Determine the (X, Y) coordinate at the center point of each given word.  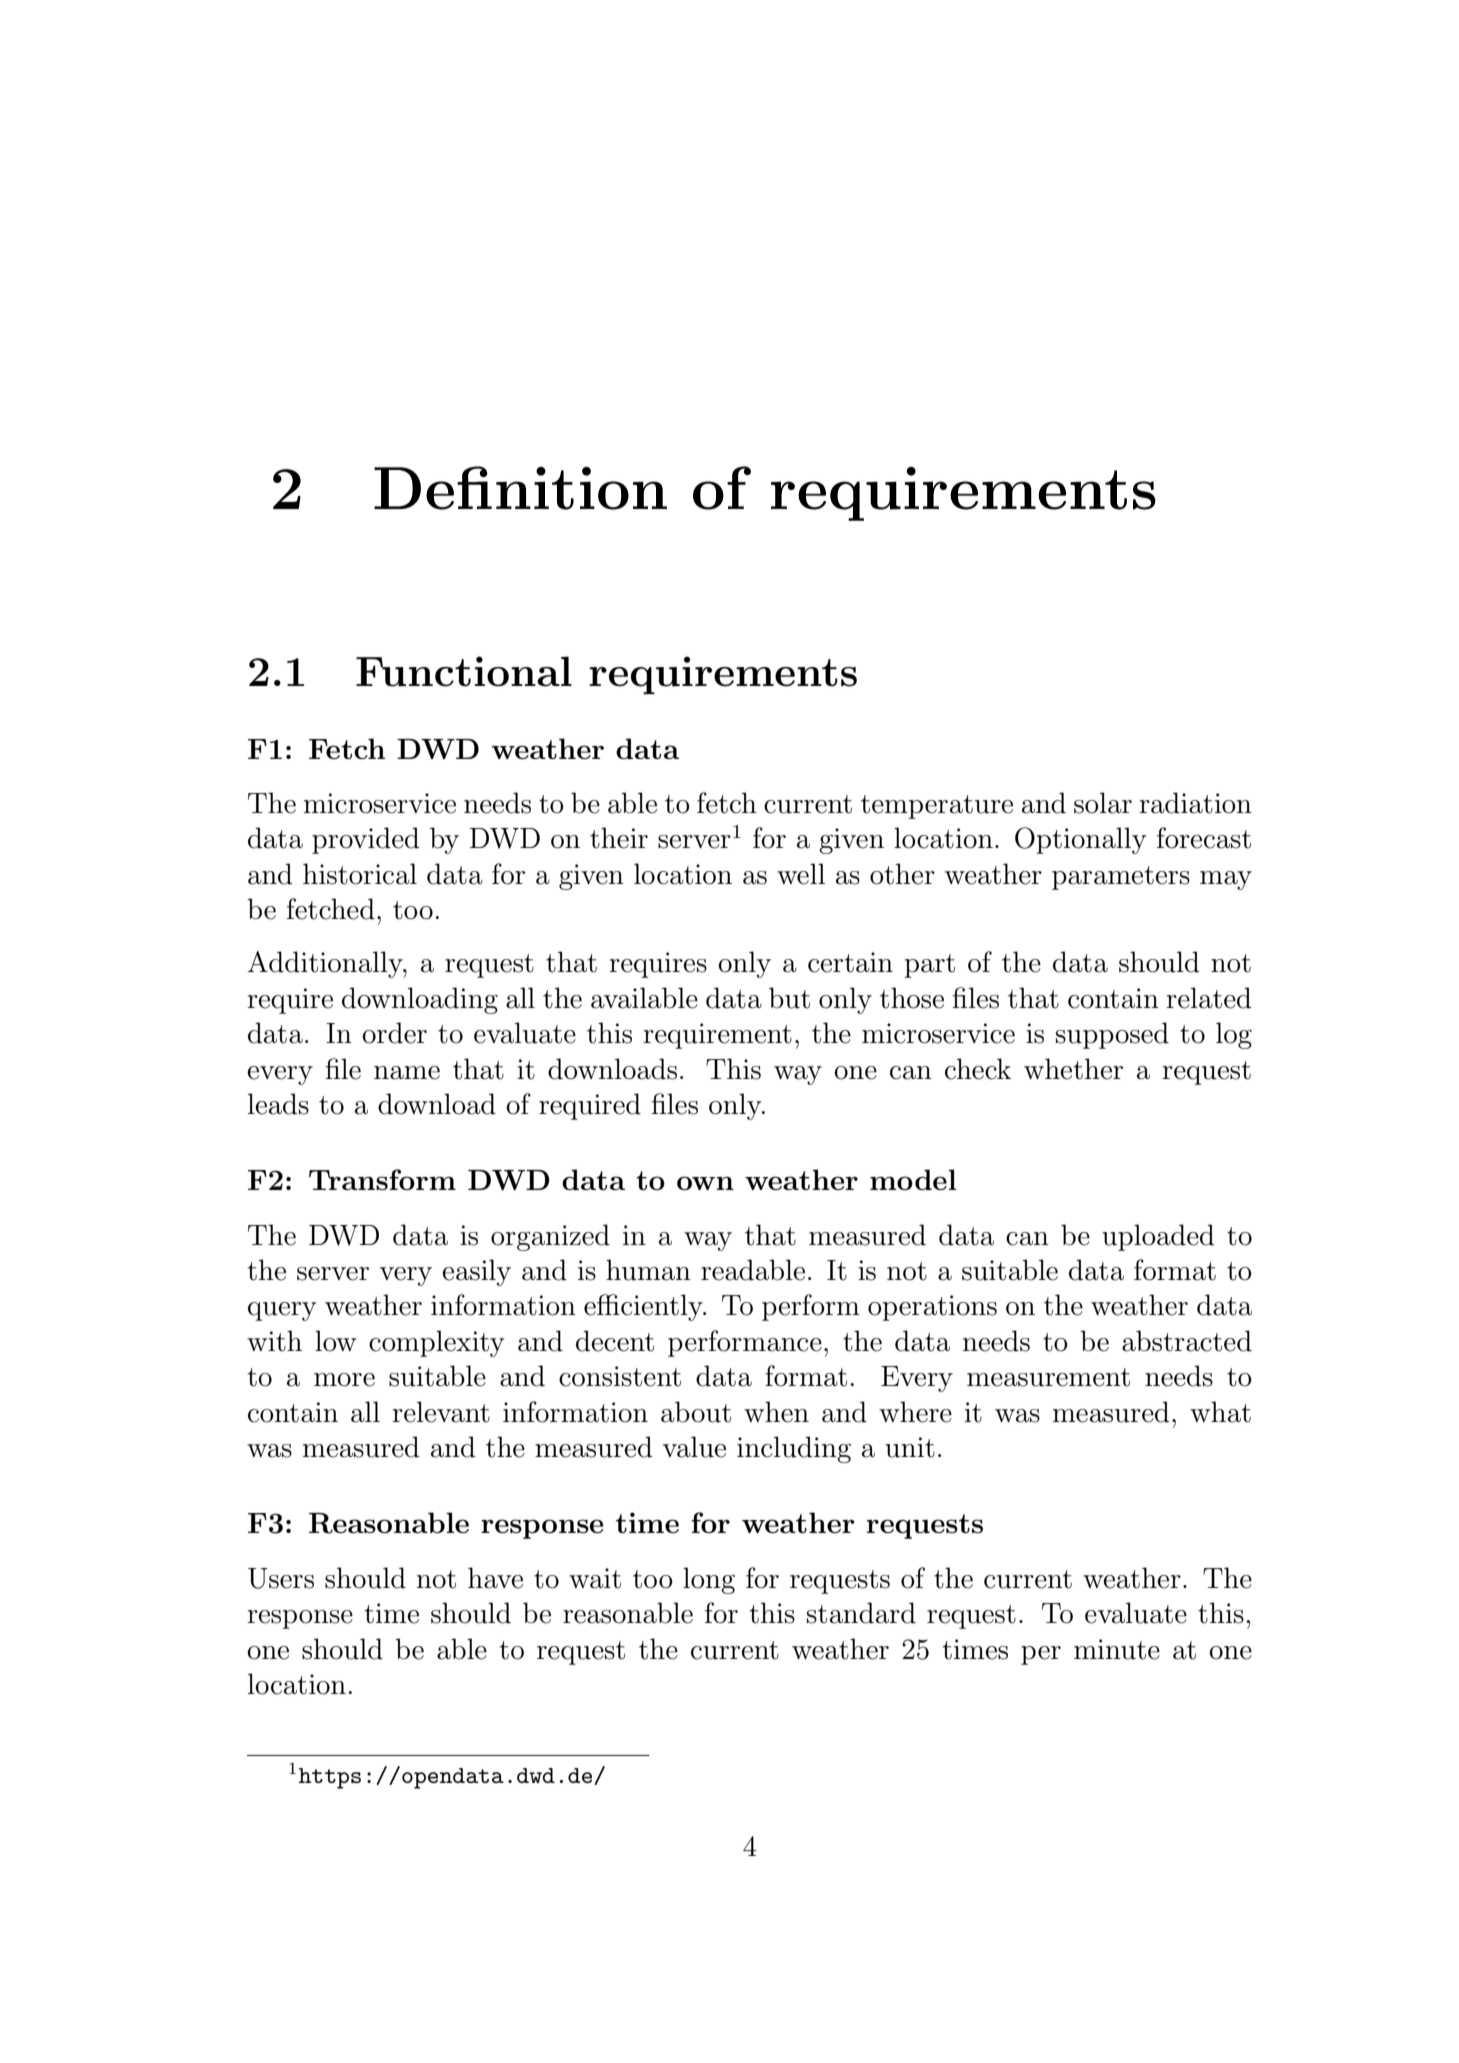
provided (365, 840)
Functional (464, 671)
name (407, 1073)
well (801, 874)
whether (1073, 1069)
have (495, 1578)
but (789, 998)
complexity (437, 1343)
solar (1103, 803)
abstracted (1187, 1341)
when (776, 1412)
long (709, 1580)
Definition (520, 488)
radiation (1195, 803)
